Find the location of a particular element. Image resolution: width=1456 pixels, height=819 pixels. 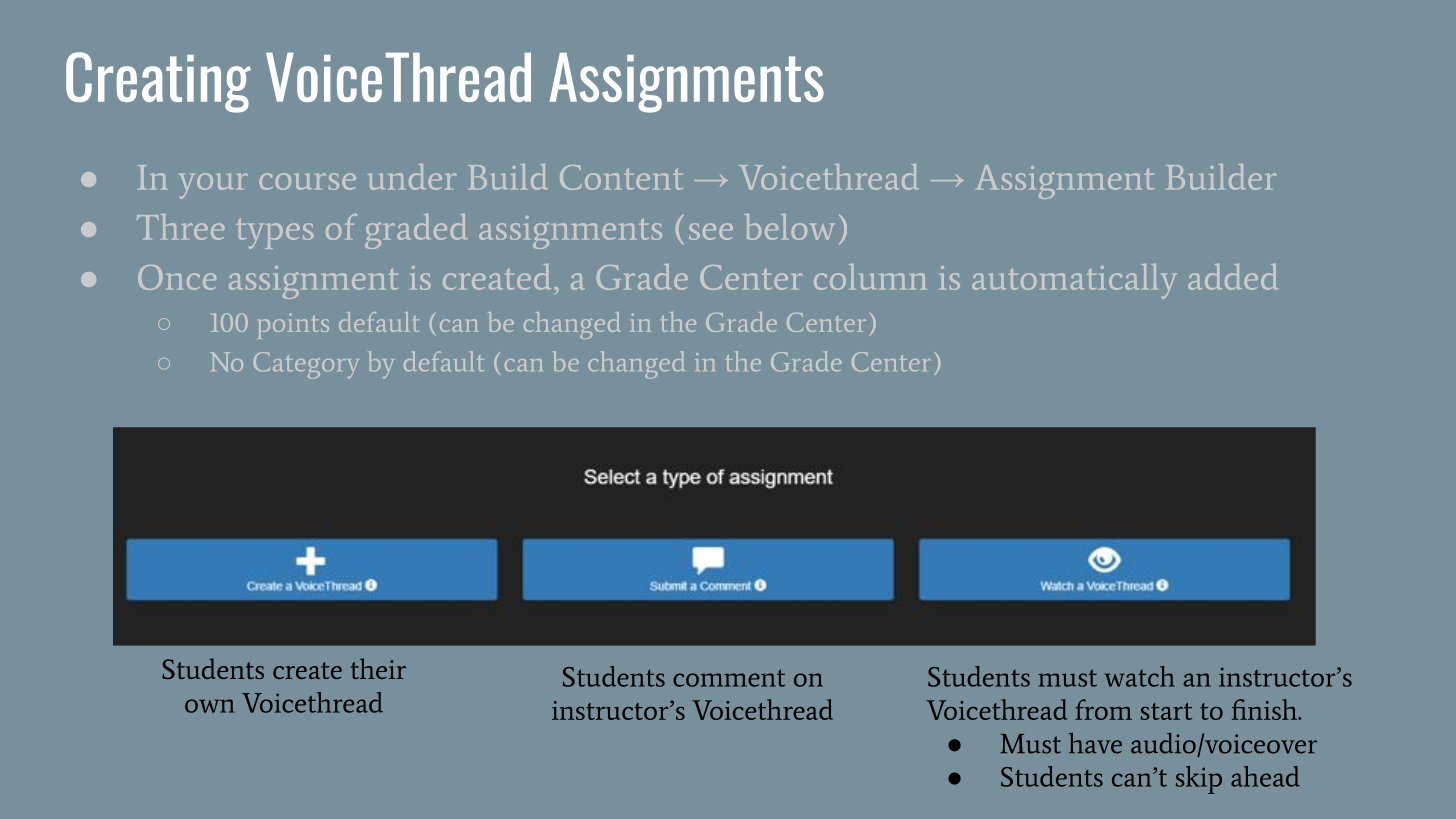

watch is located at coordinates (1140, 676).
